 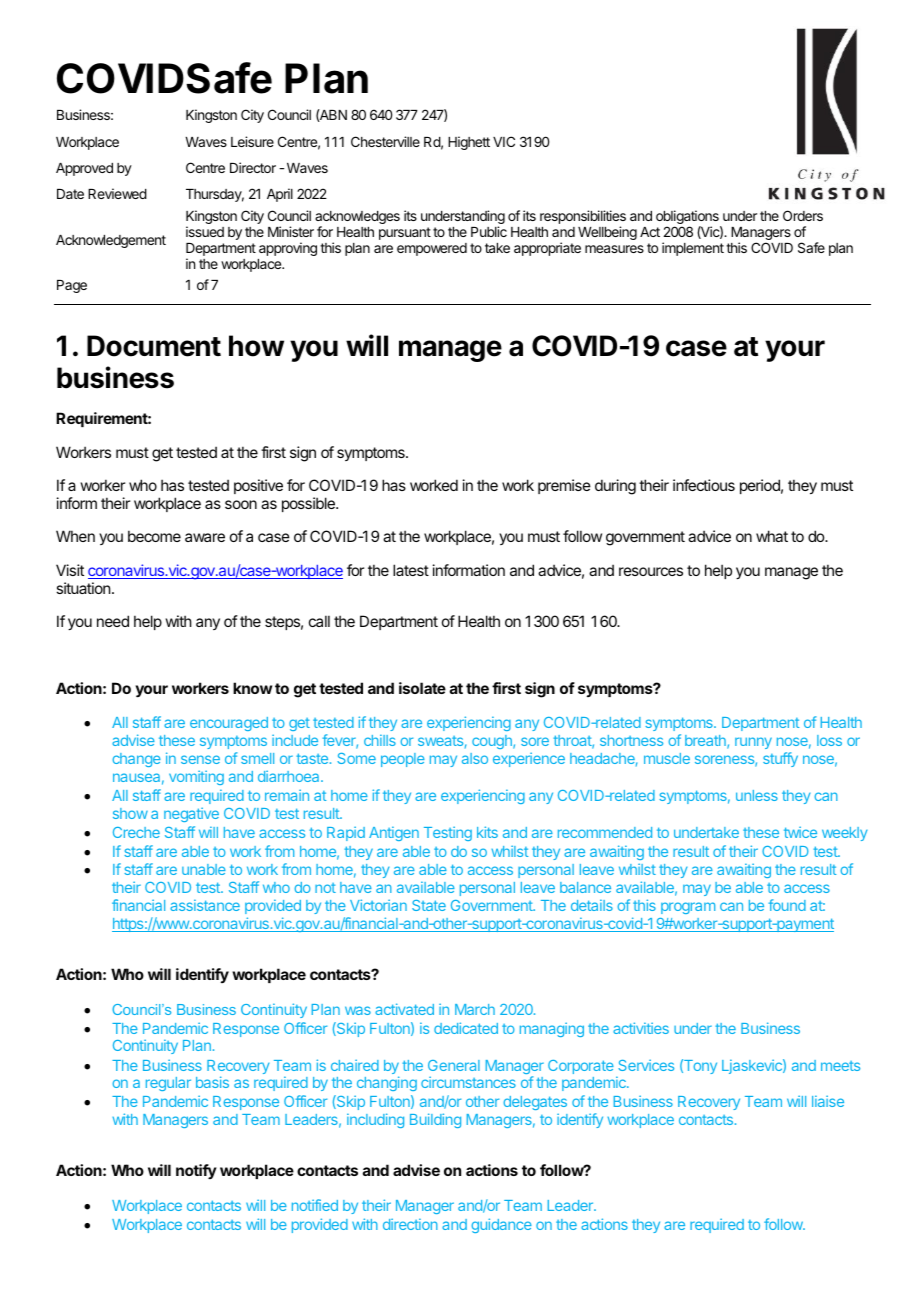 What do you see at coordinates (501, 1225) in the document?
I see `guidance` at bounding box center [501, 1225].
